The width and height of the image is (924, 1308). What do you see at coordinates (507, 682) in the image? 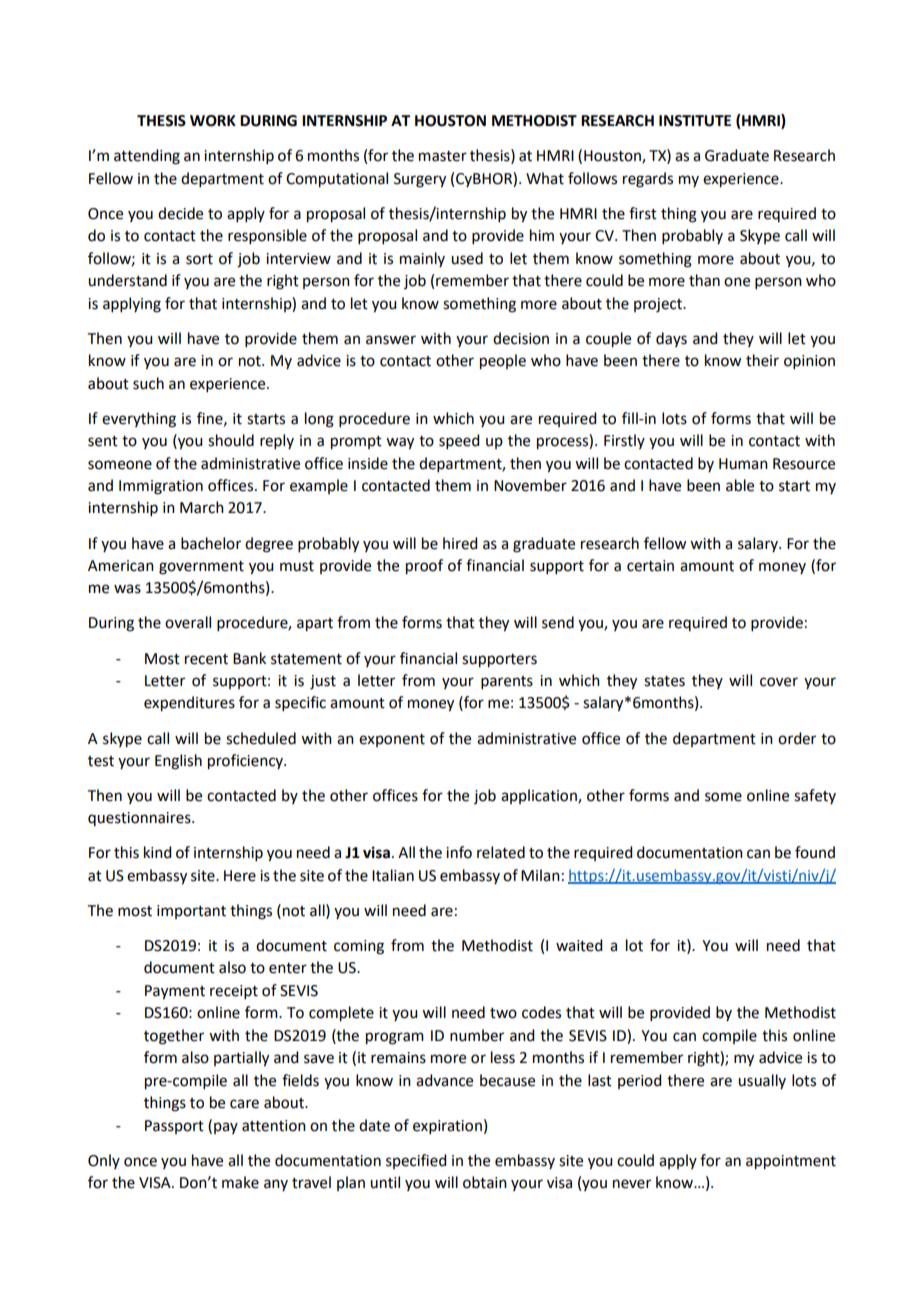
I see `parents` at bounding box center [507, 682].
